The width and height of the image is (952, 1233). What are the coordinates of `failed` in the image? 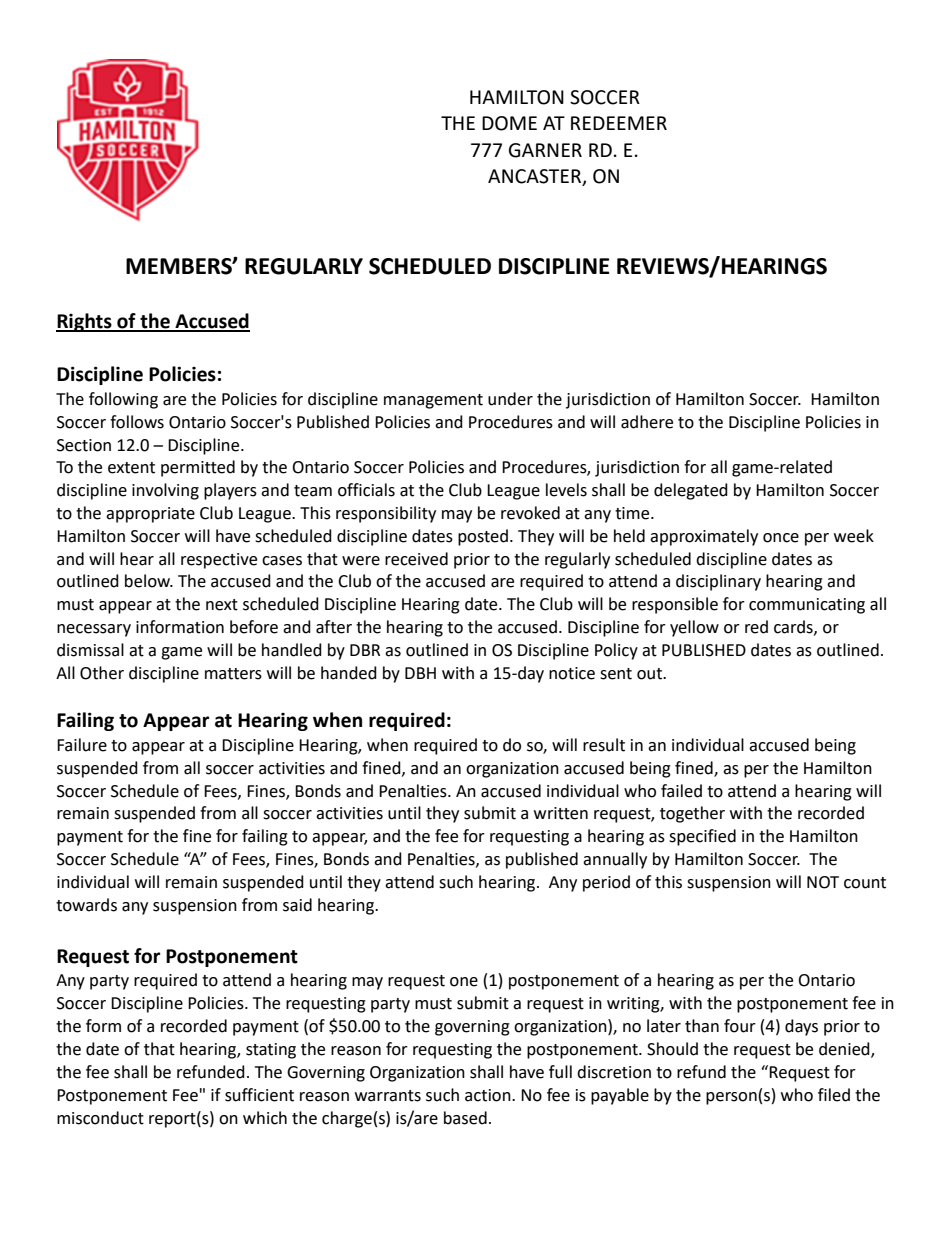 It's located at (681, 791).
